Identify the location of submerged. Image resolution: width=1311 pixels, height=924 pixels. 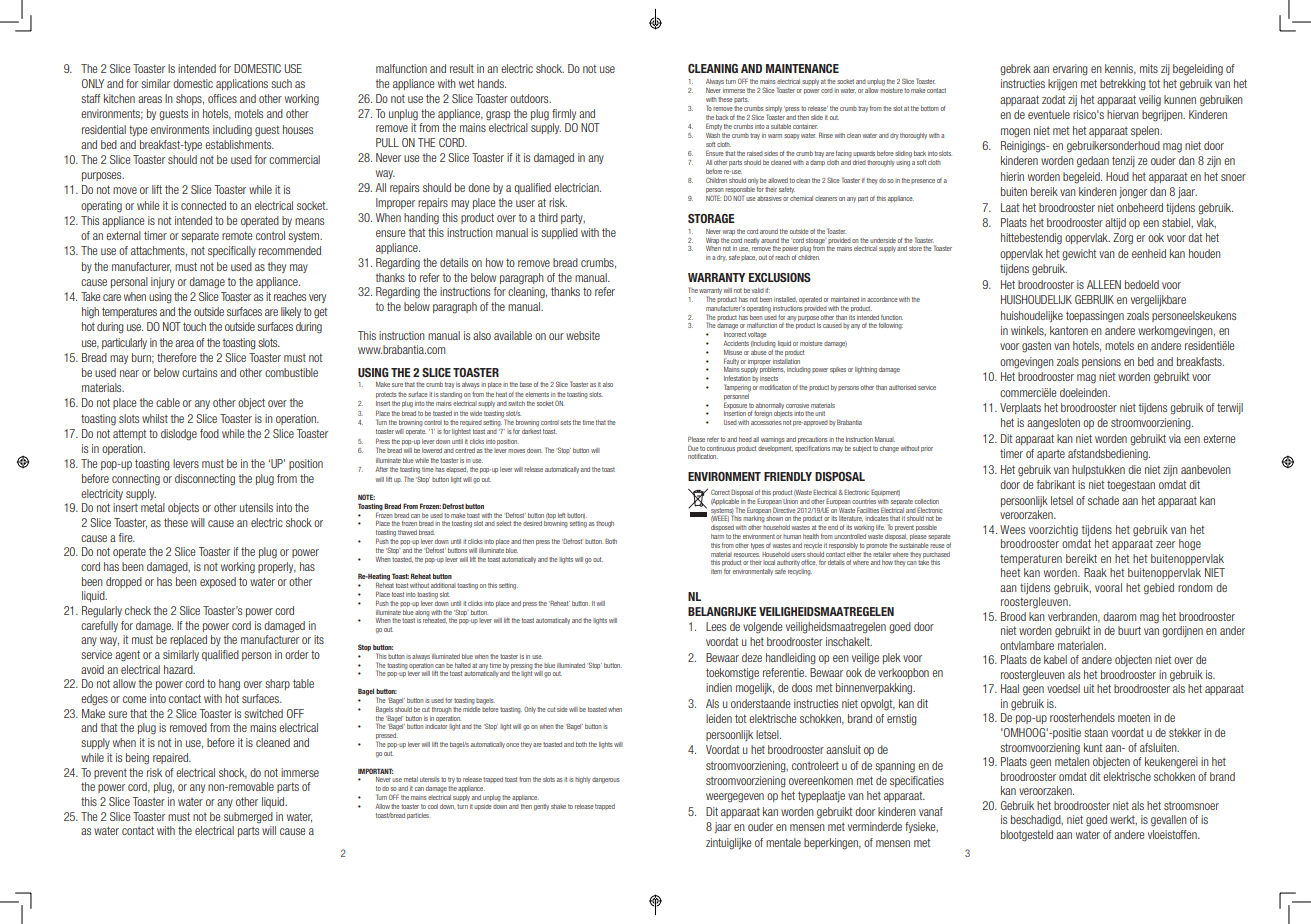
(248, 818).
